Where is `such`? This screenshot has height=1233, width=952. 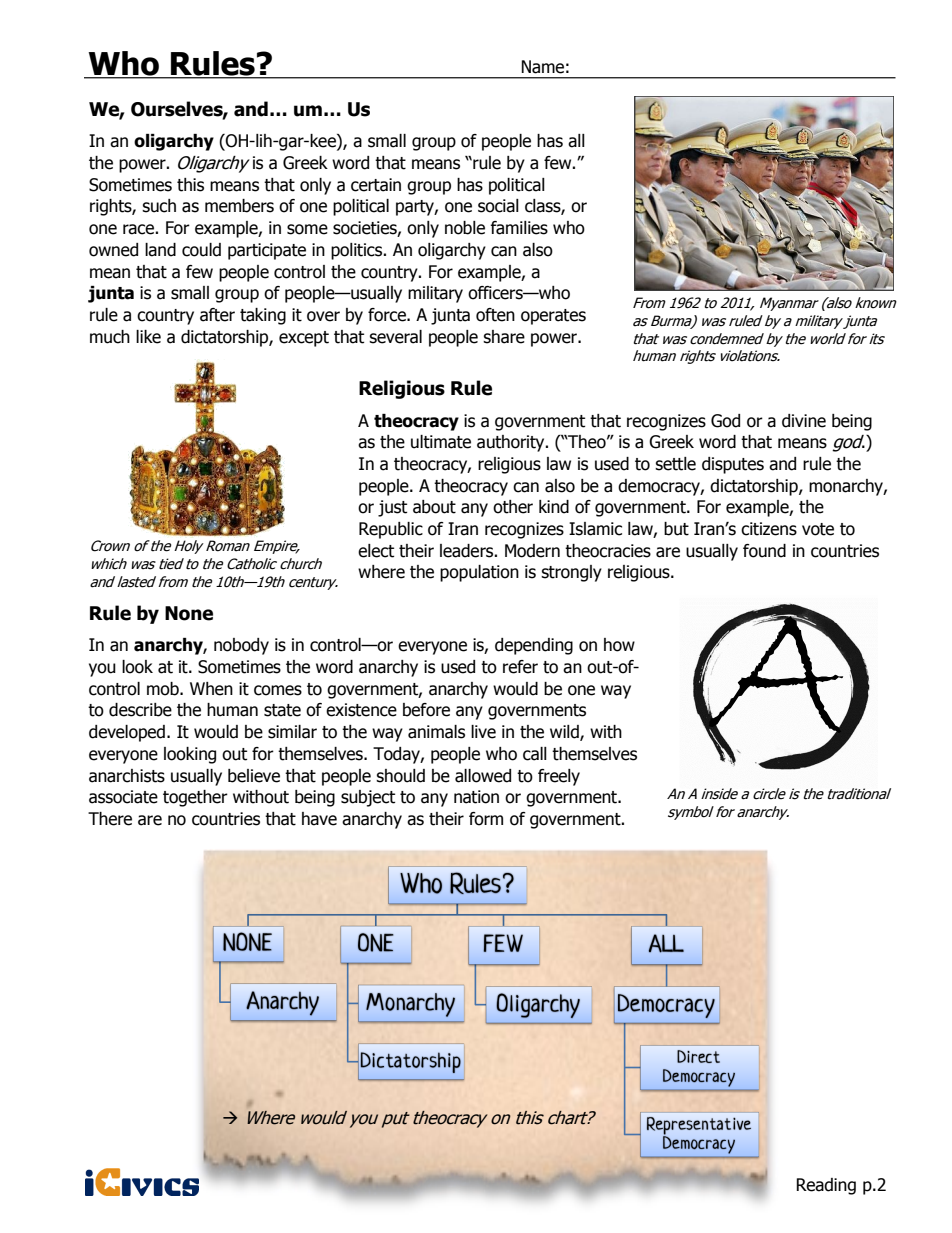 such is located at coordinates (159, 206).
